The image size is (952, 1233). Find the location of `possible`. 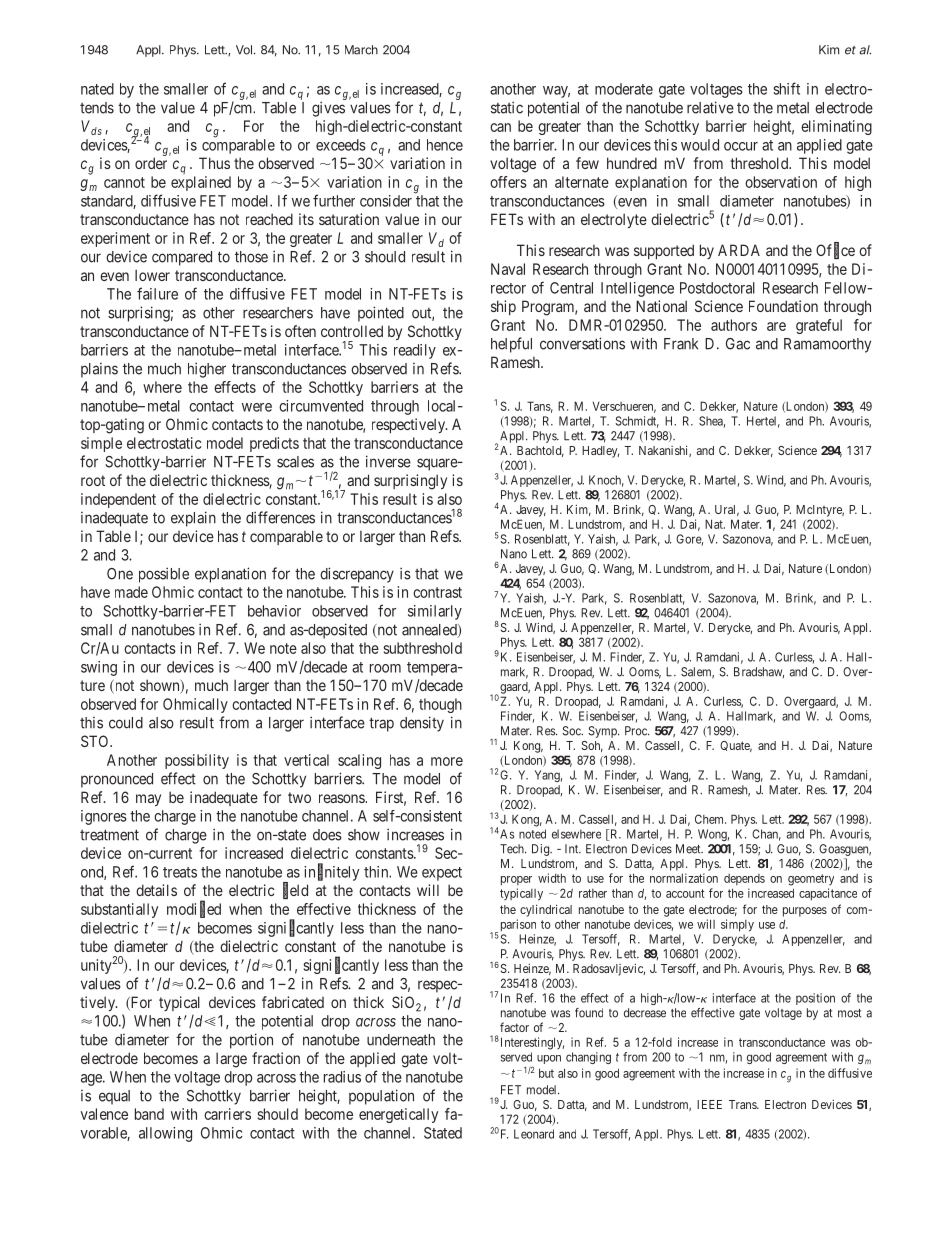

possible is located at coordinates (164, 575).
